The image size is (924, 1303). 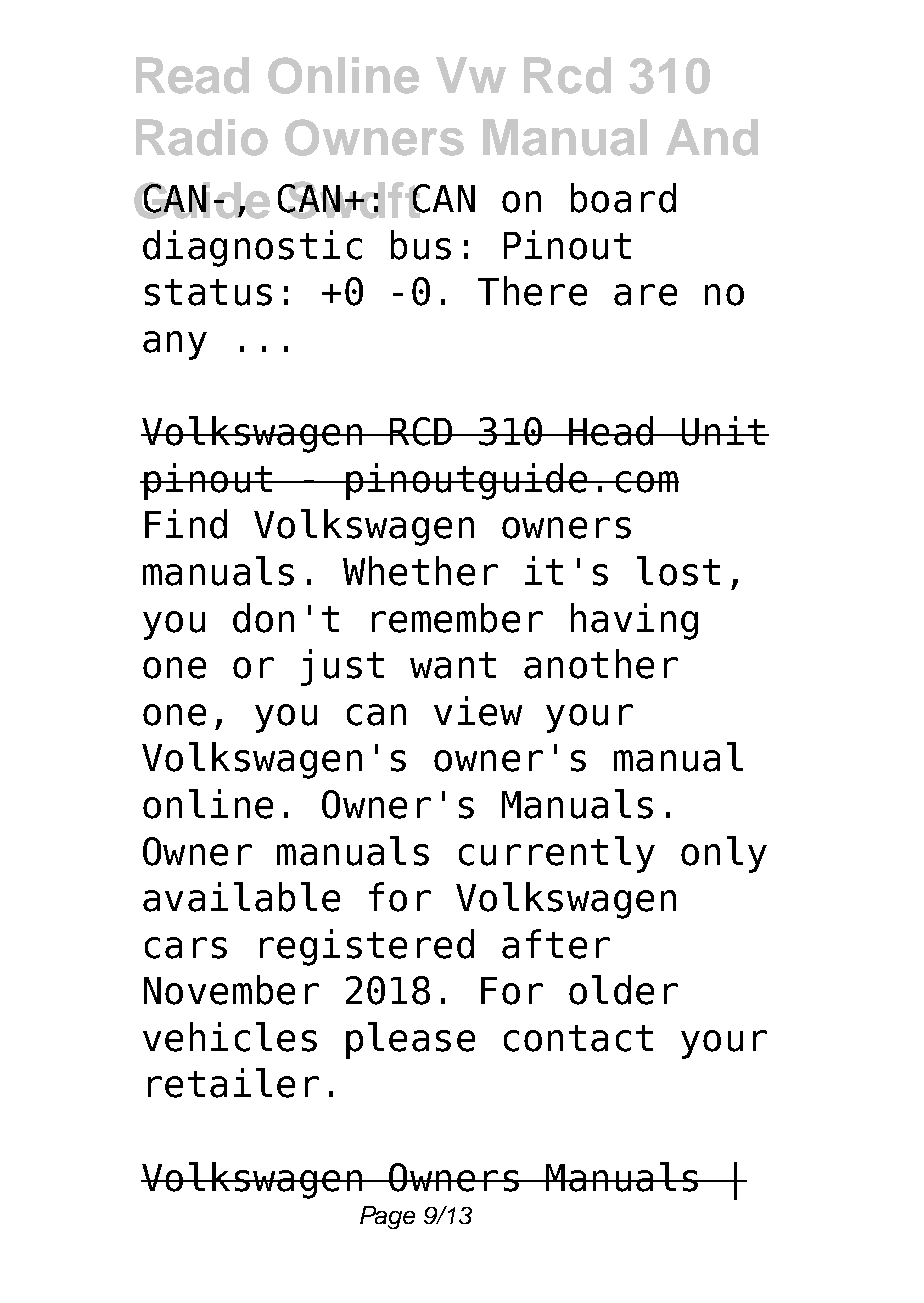 What do you see at coordinates (233, 1083) in the image?
I see `retailer` at bounding box center [233, 1083].
